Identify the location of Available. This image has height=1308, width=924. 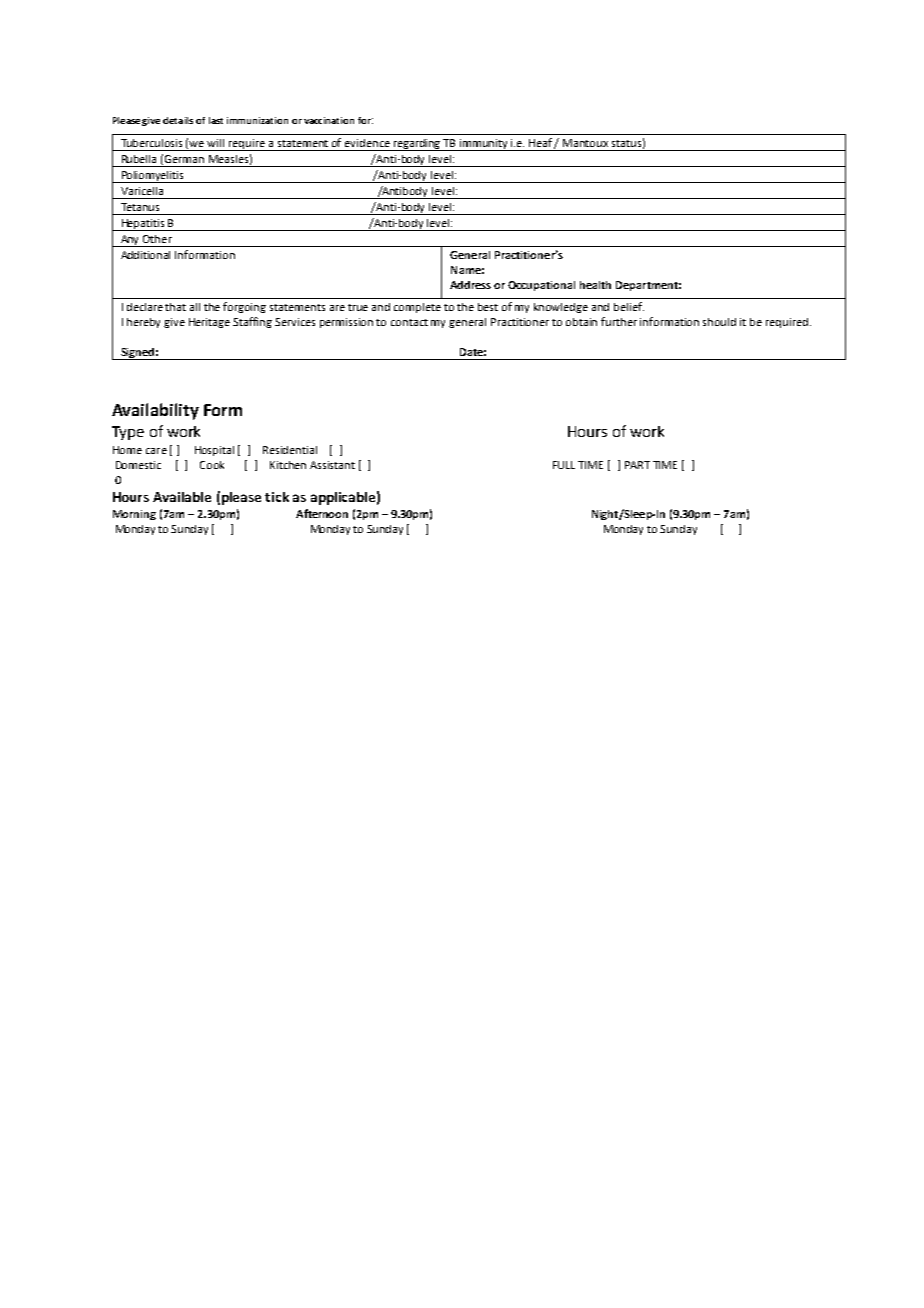
(182, 497).
